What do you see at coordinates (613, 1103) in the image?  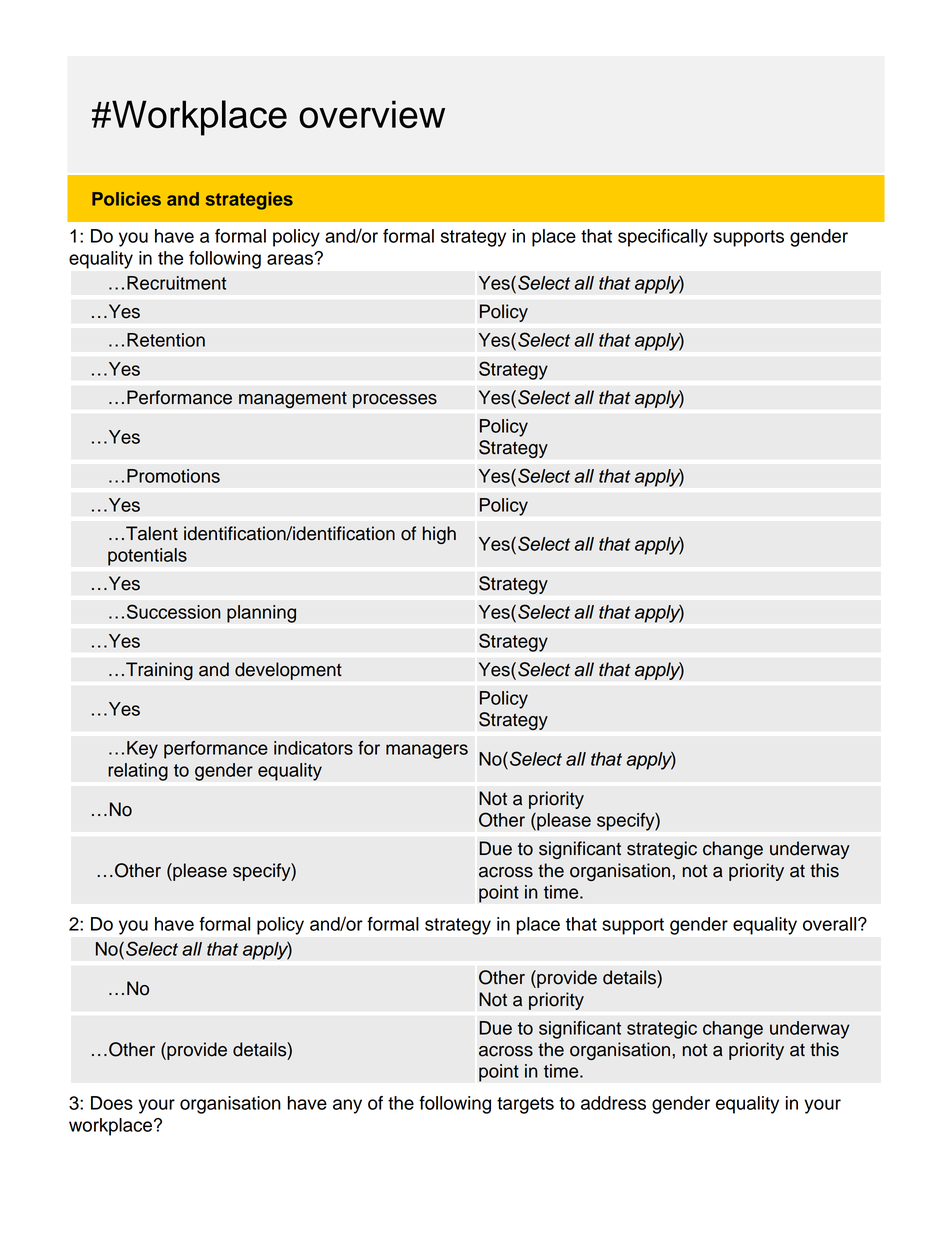 I see `address` at bounding box center [613, 1103].
